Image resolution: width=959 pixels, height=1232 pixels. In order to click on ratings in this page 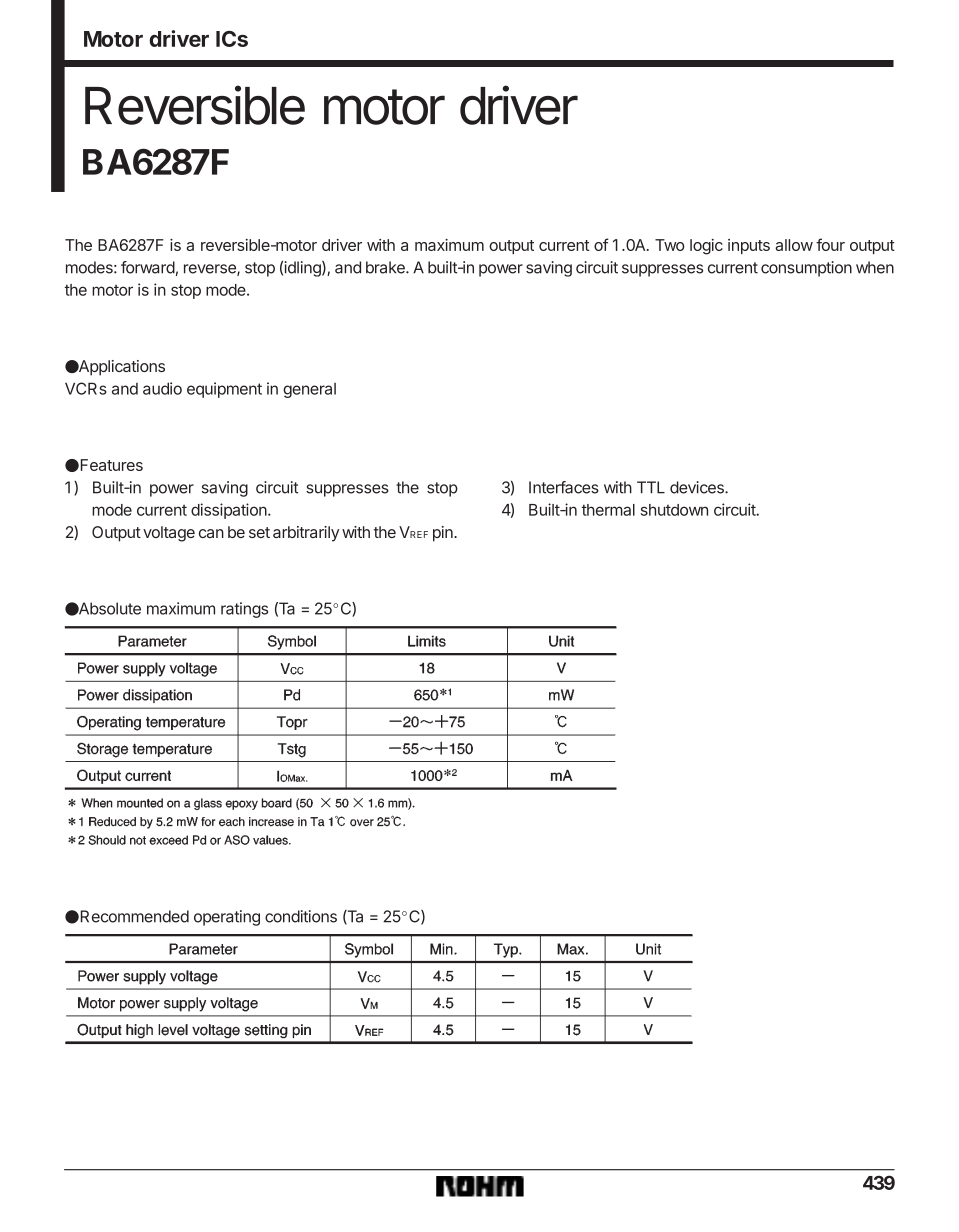, I will do `click(244, 610)`.
